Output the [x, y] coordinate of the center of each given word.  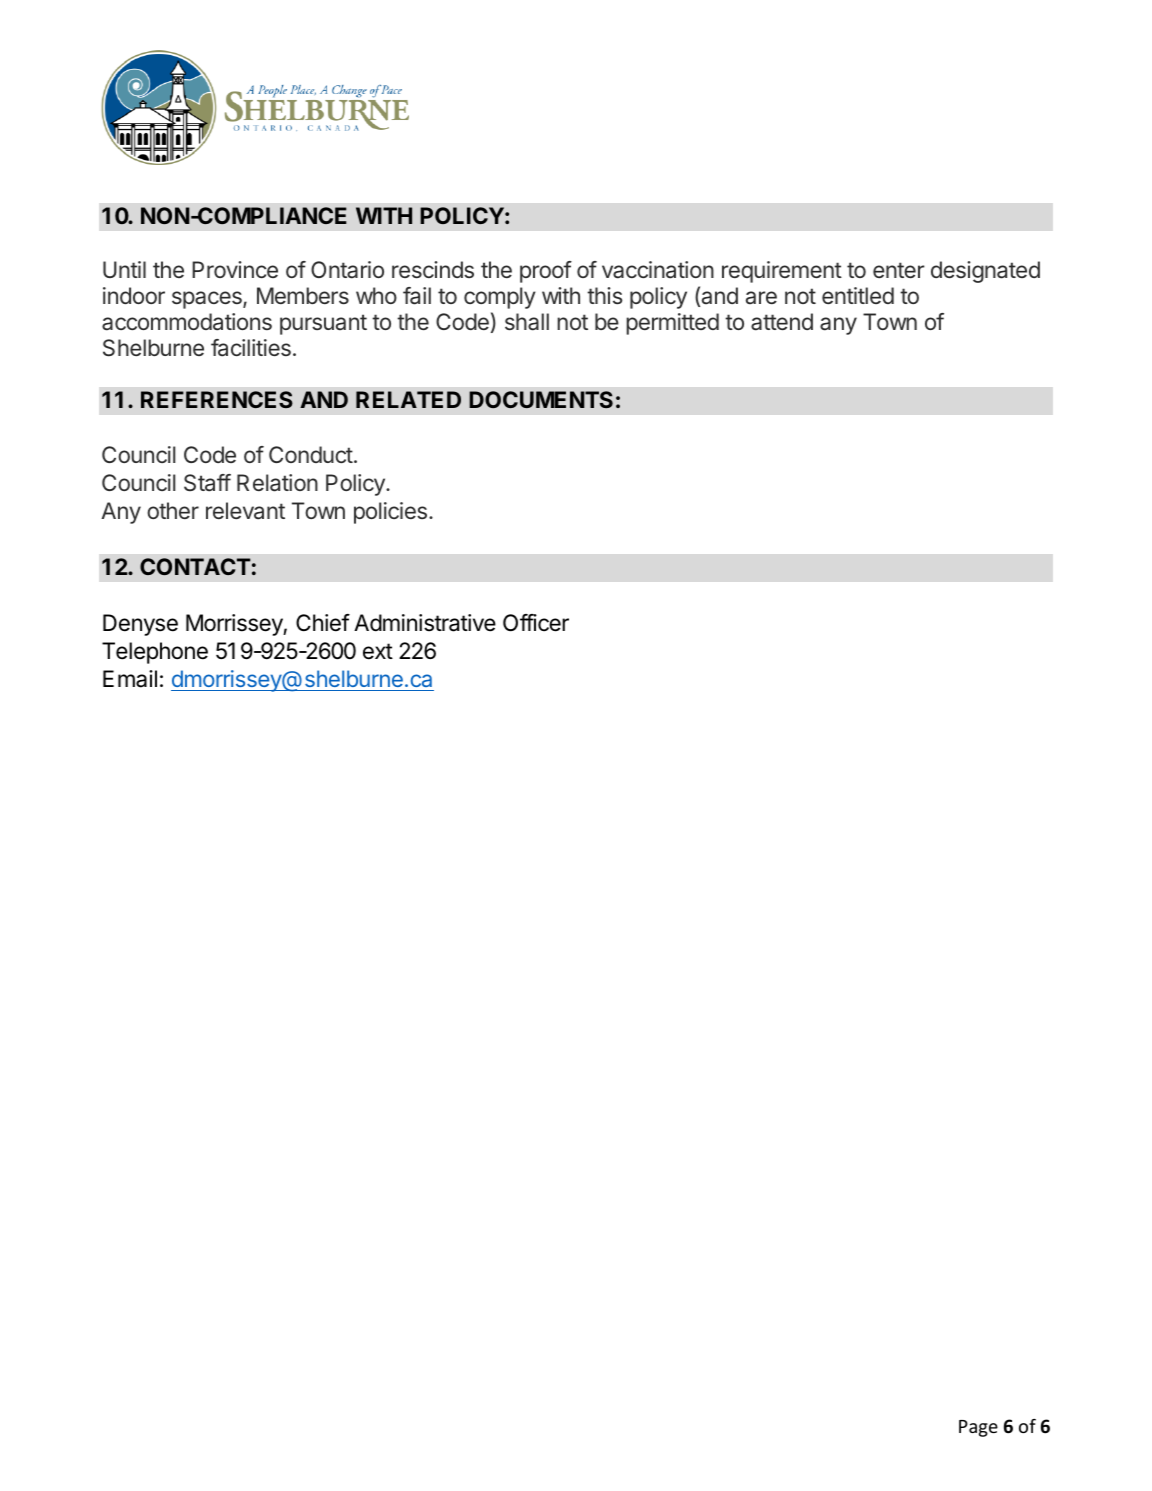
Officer [536, 623]
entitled [858, 295]
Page [978, 1428]
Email [130, 679]
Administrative [425, 623]
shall [527, 322]
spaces [208, 300]
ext [378, 651]
